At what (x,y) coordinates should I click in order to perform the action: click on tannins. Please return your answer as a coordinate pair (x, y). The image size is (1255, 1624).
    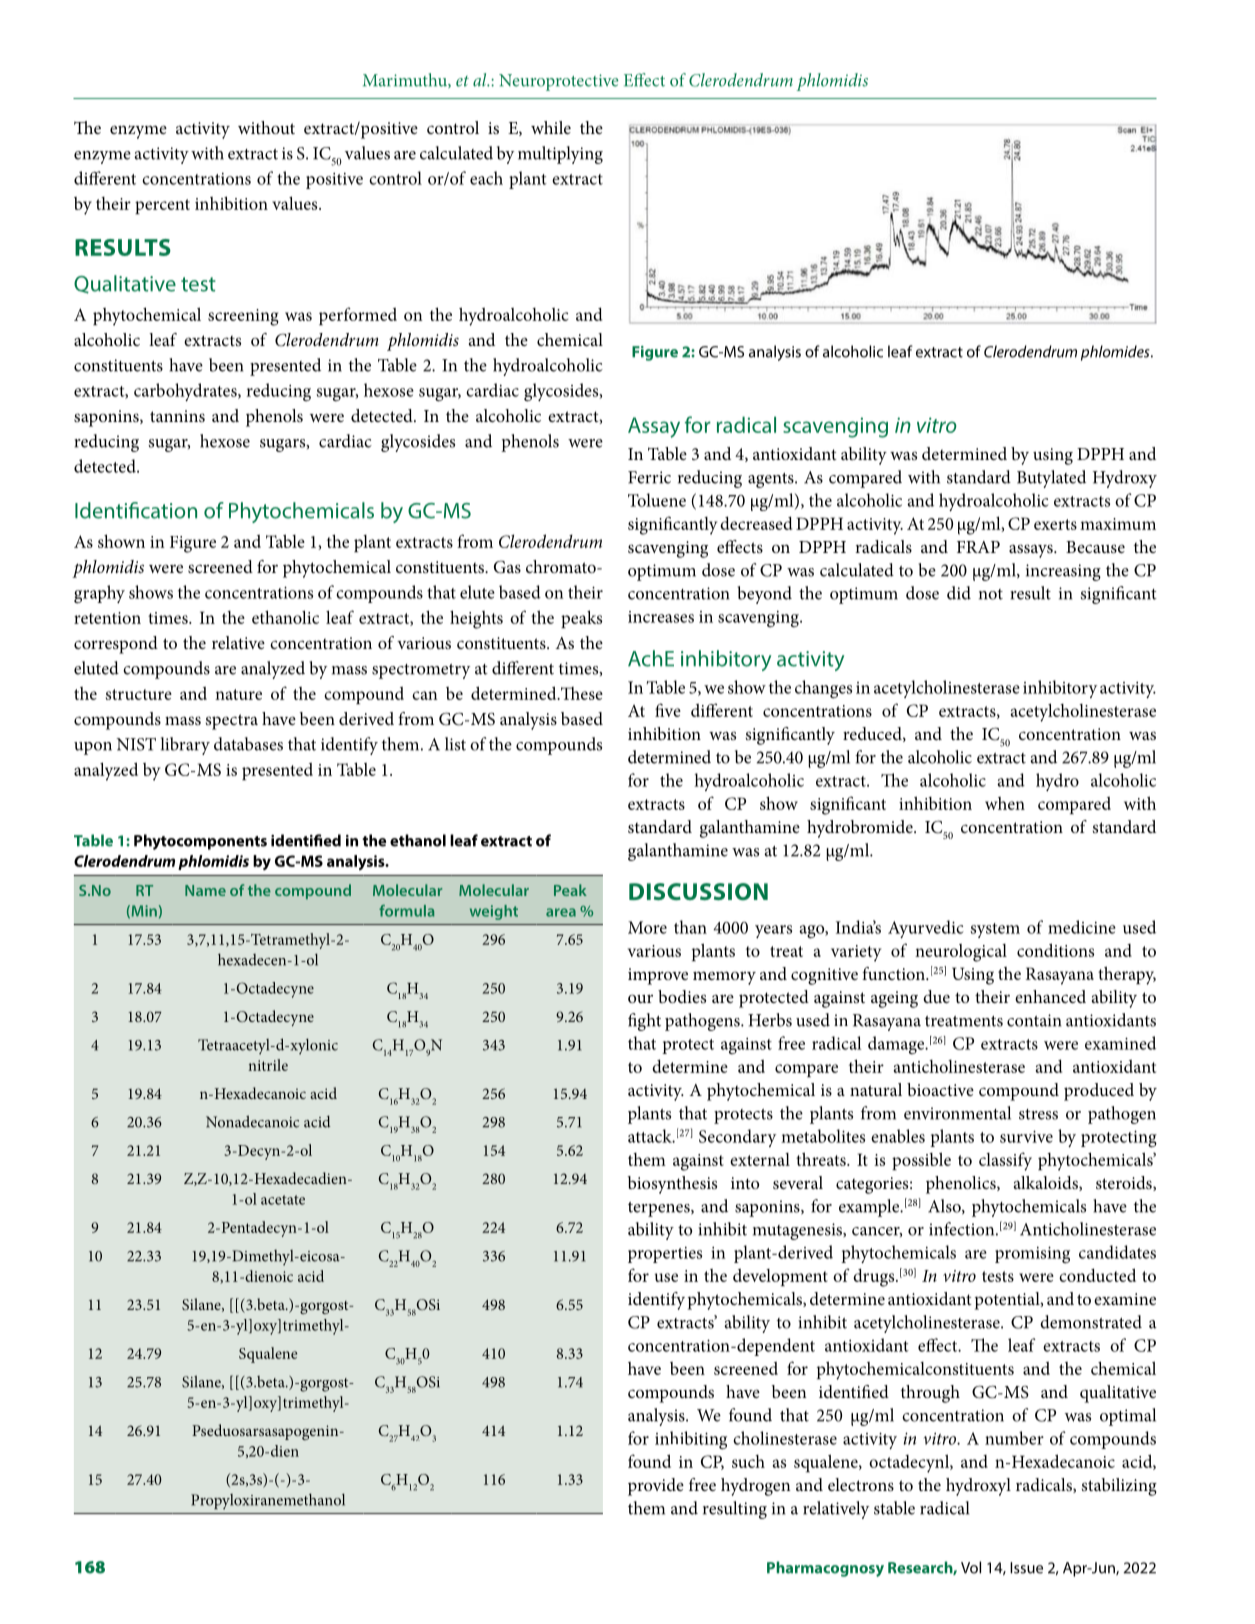
    Looking at the image, I should click on (177, 416).
